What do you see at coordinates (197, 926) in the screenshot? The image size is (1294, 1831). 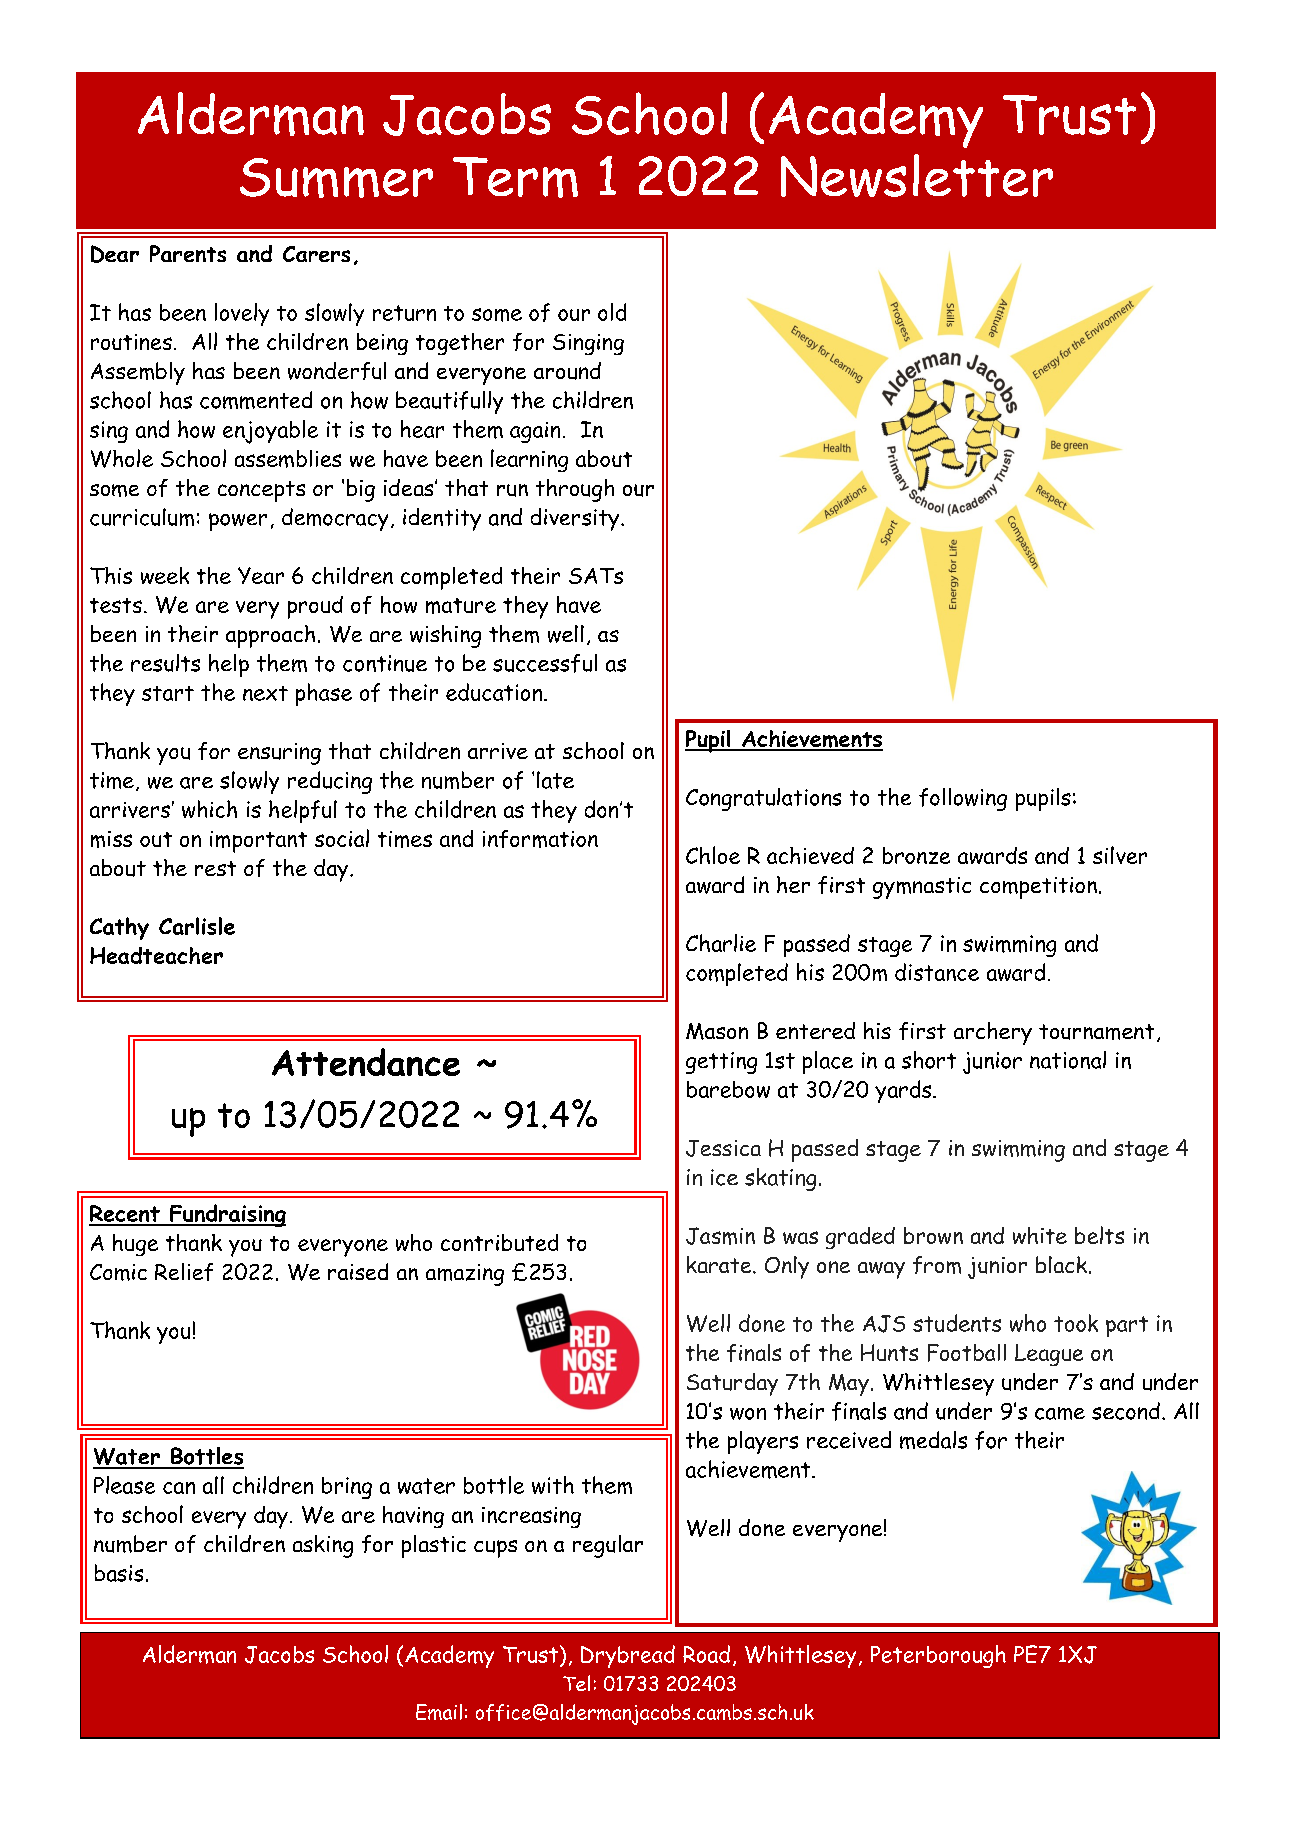 I see `Carlisle` at bounding box center [197, 926].
